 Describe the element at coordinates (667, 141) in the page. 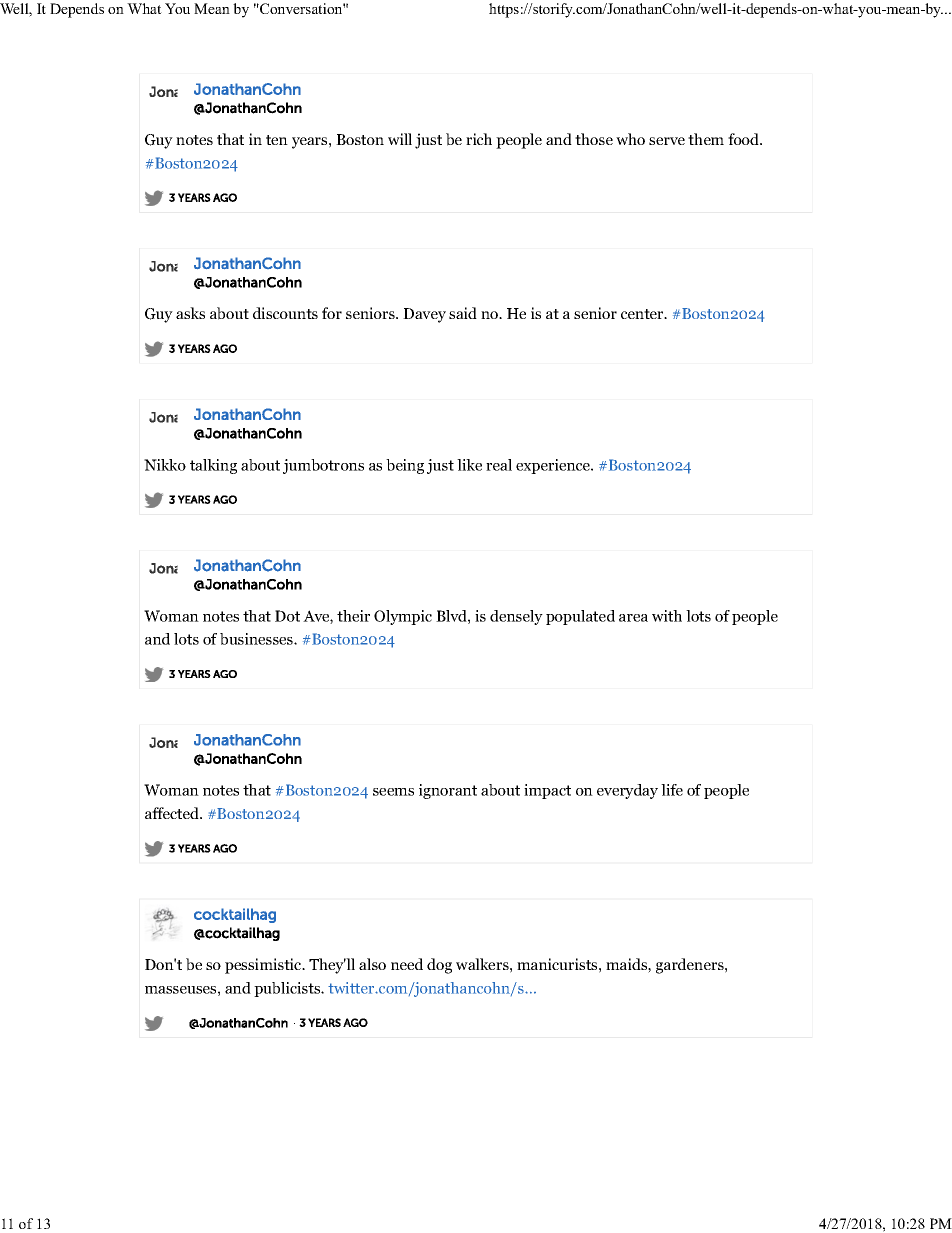

I see `serve` at that location.
